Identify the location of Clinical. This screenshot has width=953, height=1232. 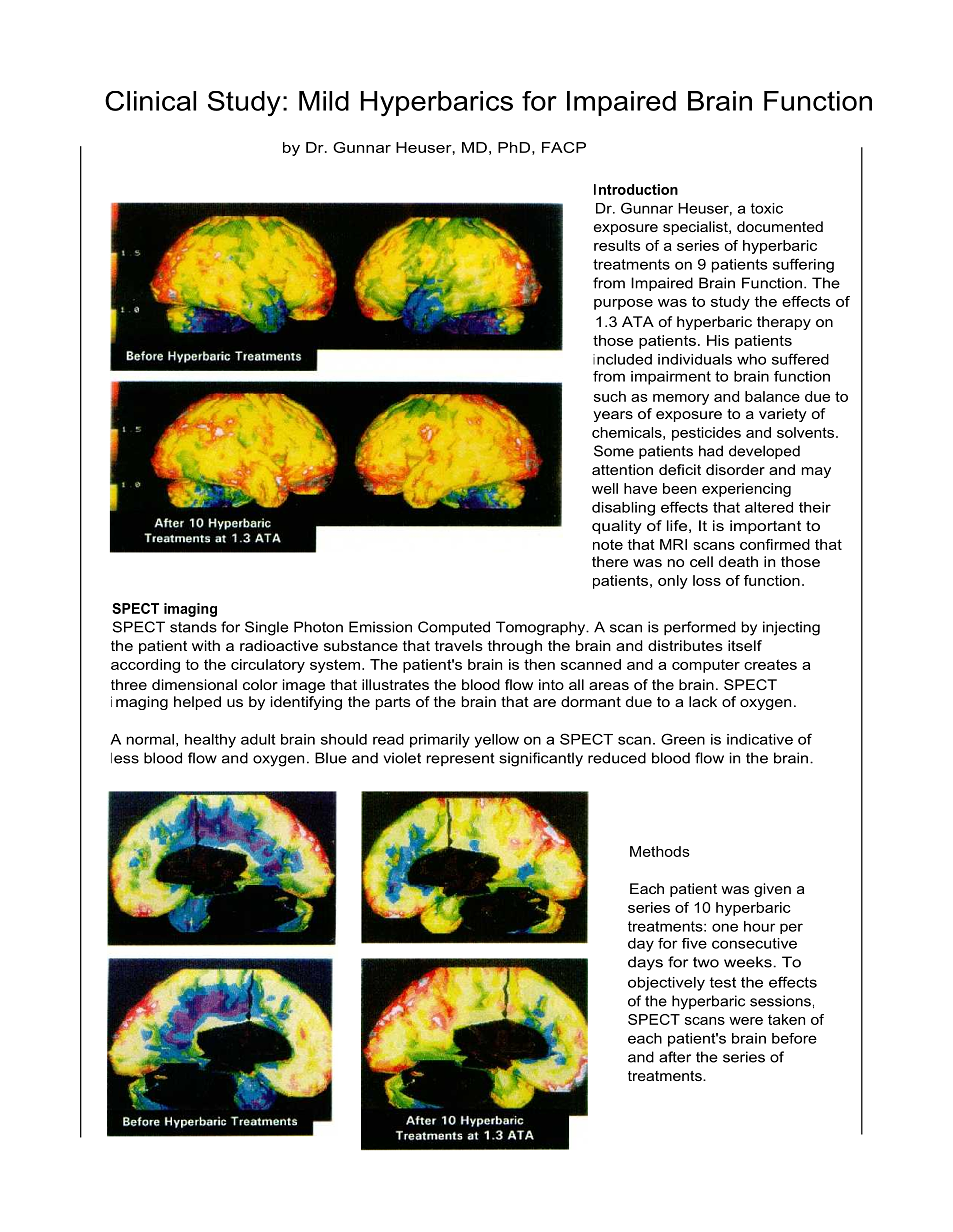
(150, 101).
